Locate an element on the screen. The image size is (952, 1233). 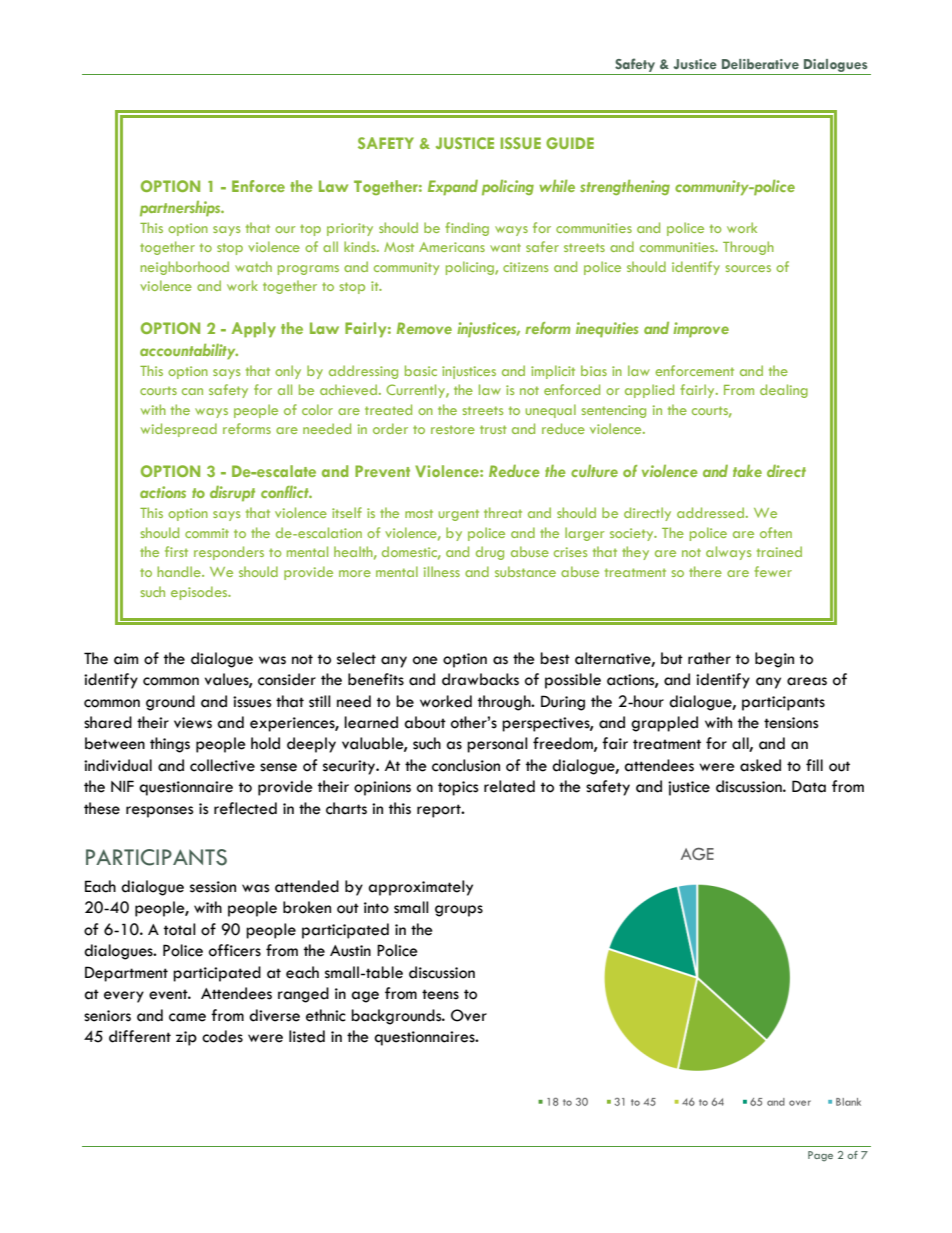
total is located at coordinates (180, 929).
